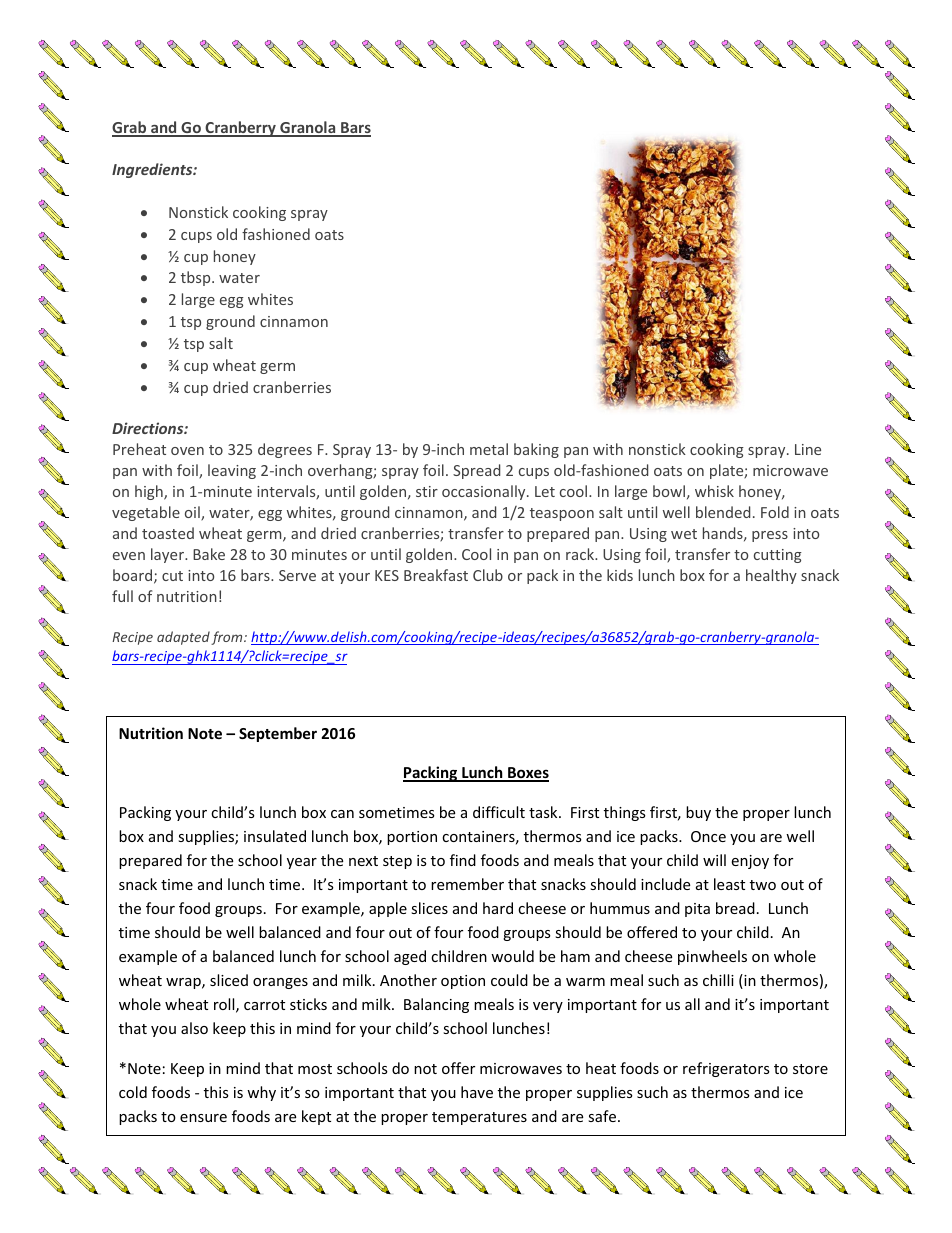 The height and width of the document is (1233, 952). I want to click on metal, so click(489, 449).
